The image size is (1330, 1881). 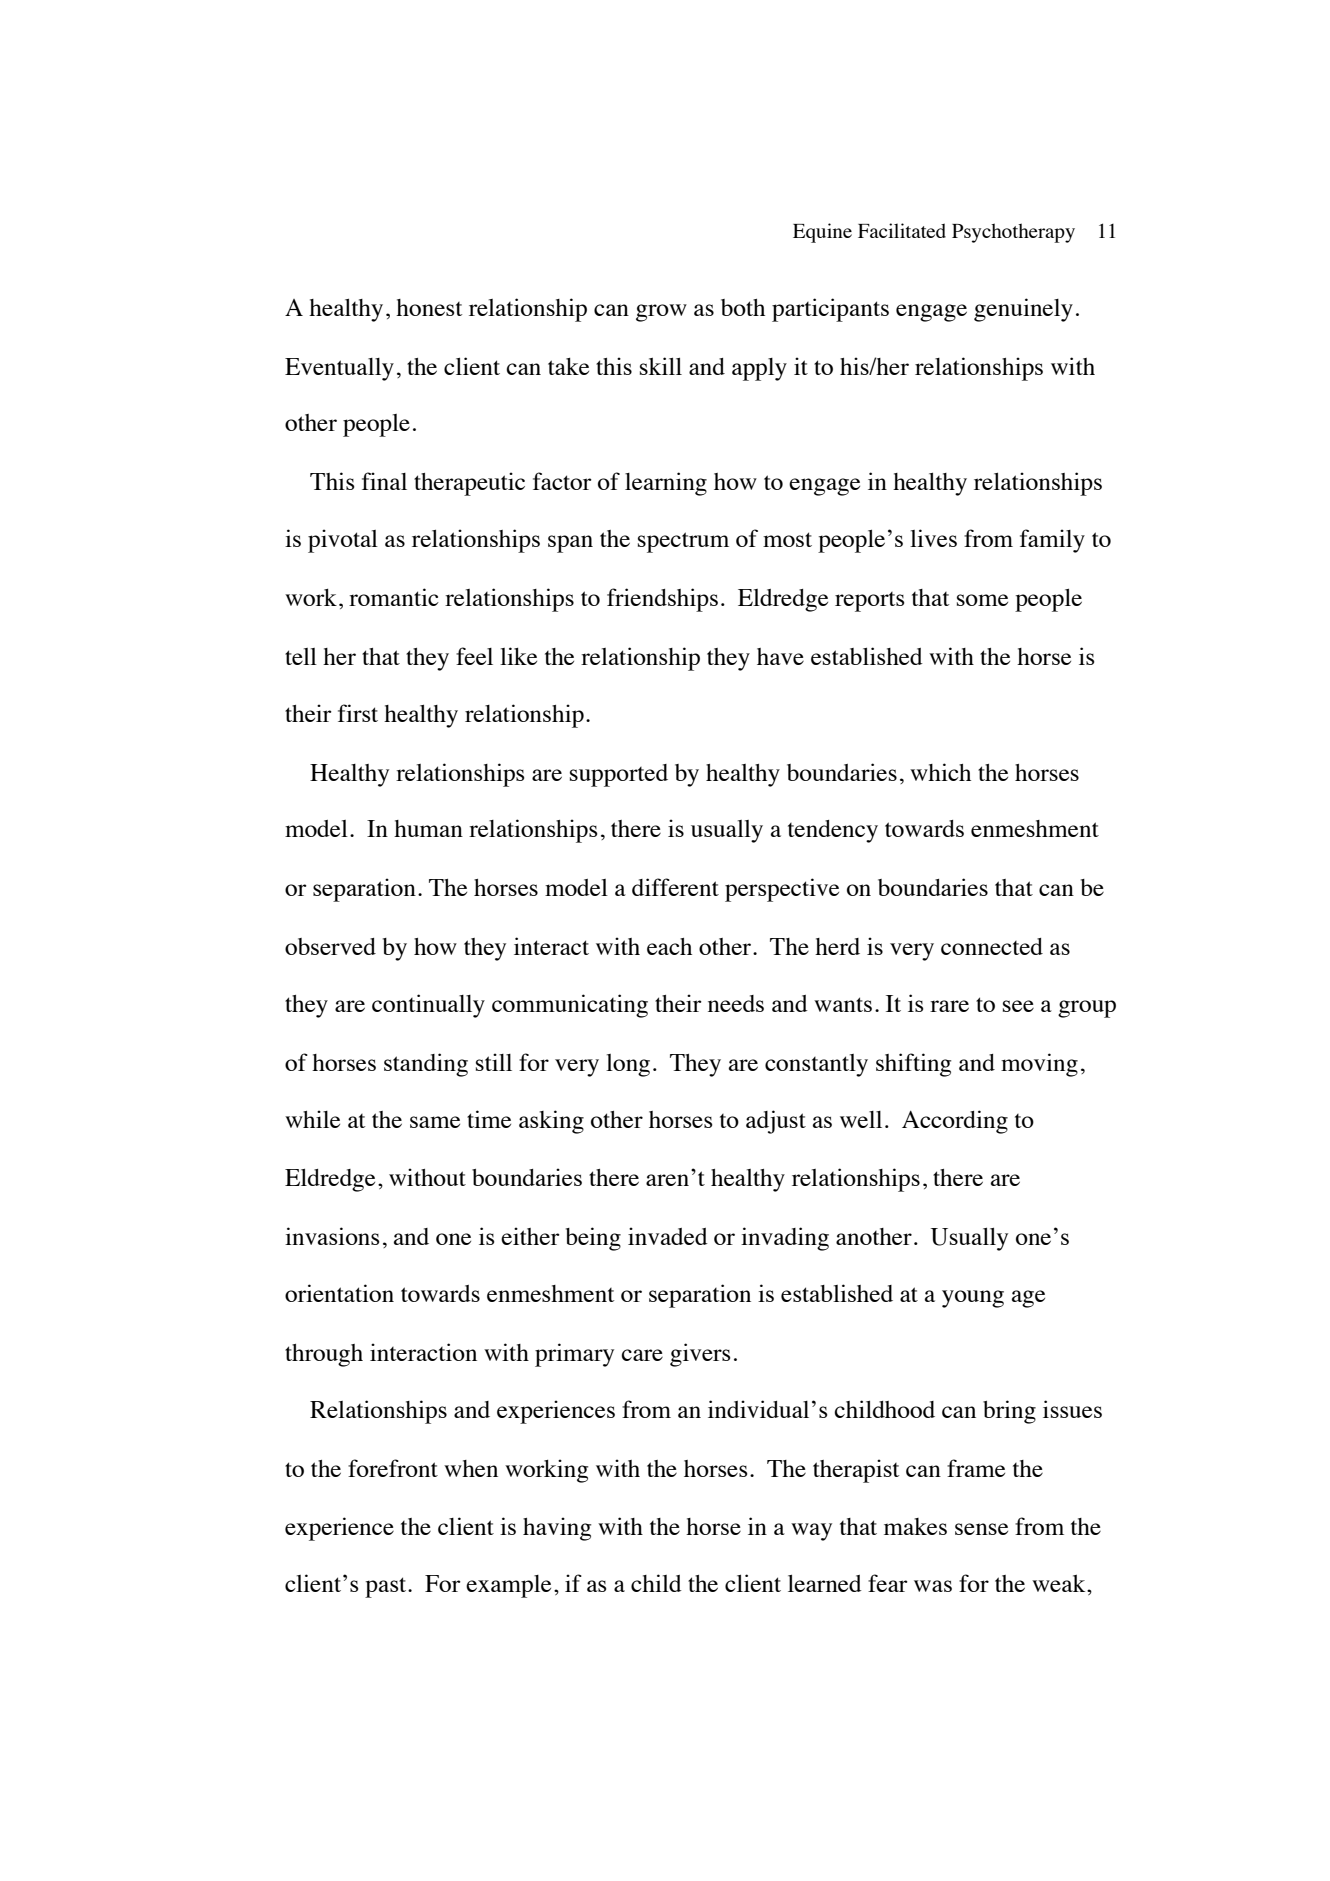 What do you see at coordinates (992, 946) in the image?
I see `connected` at bounding box center [992, 946].
